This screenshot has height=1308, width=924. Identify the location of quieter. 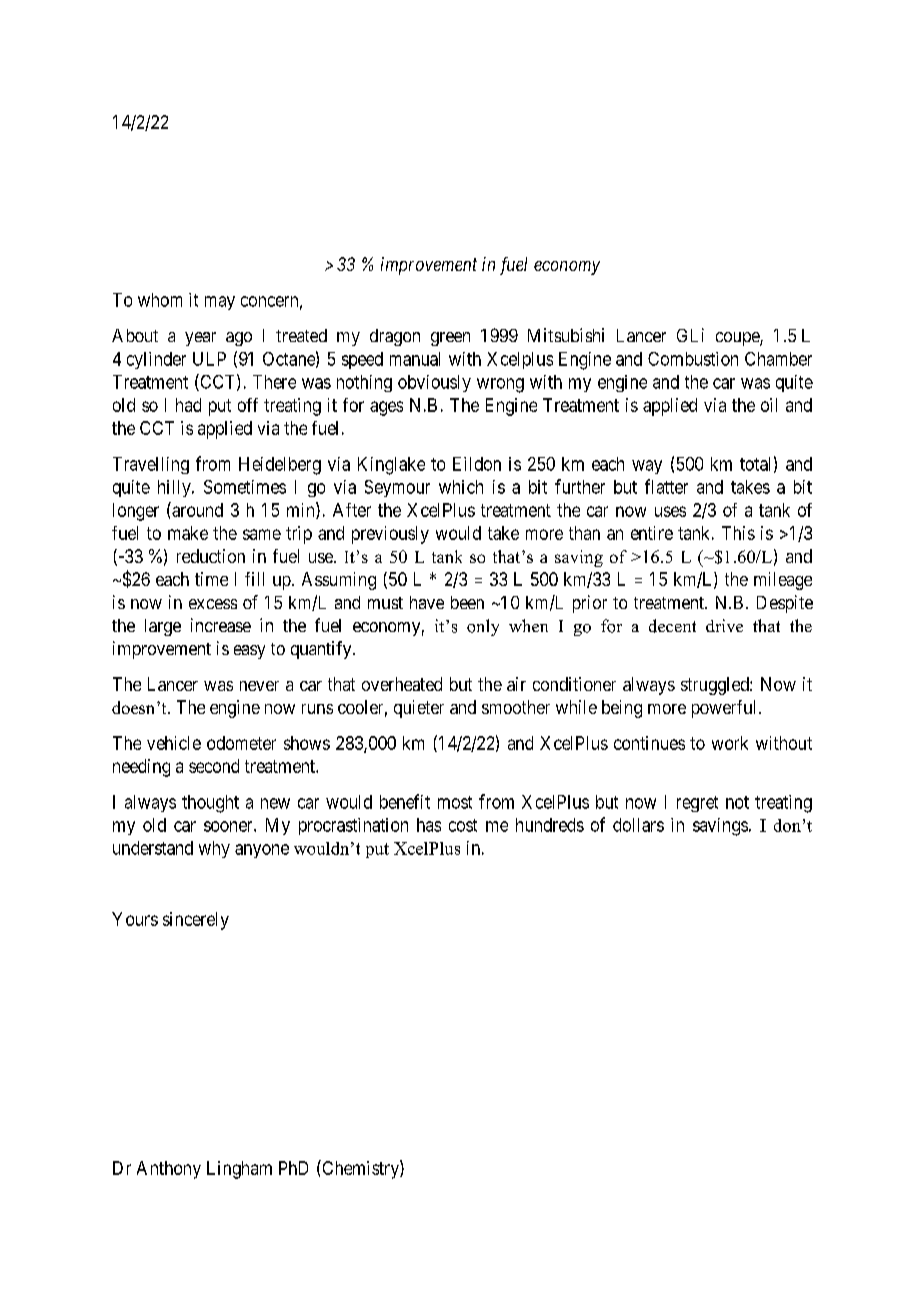
(419, 709).
